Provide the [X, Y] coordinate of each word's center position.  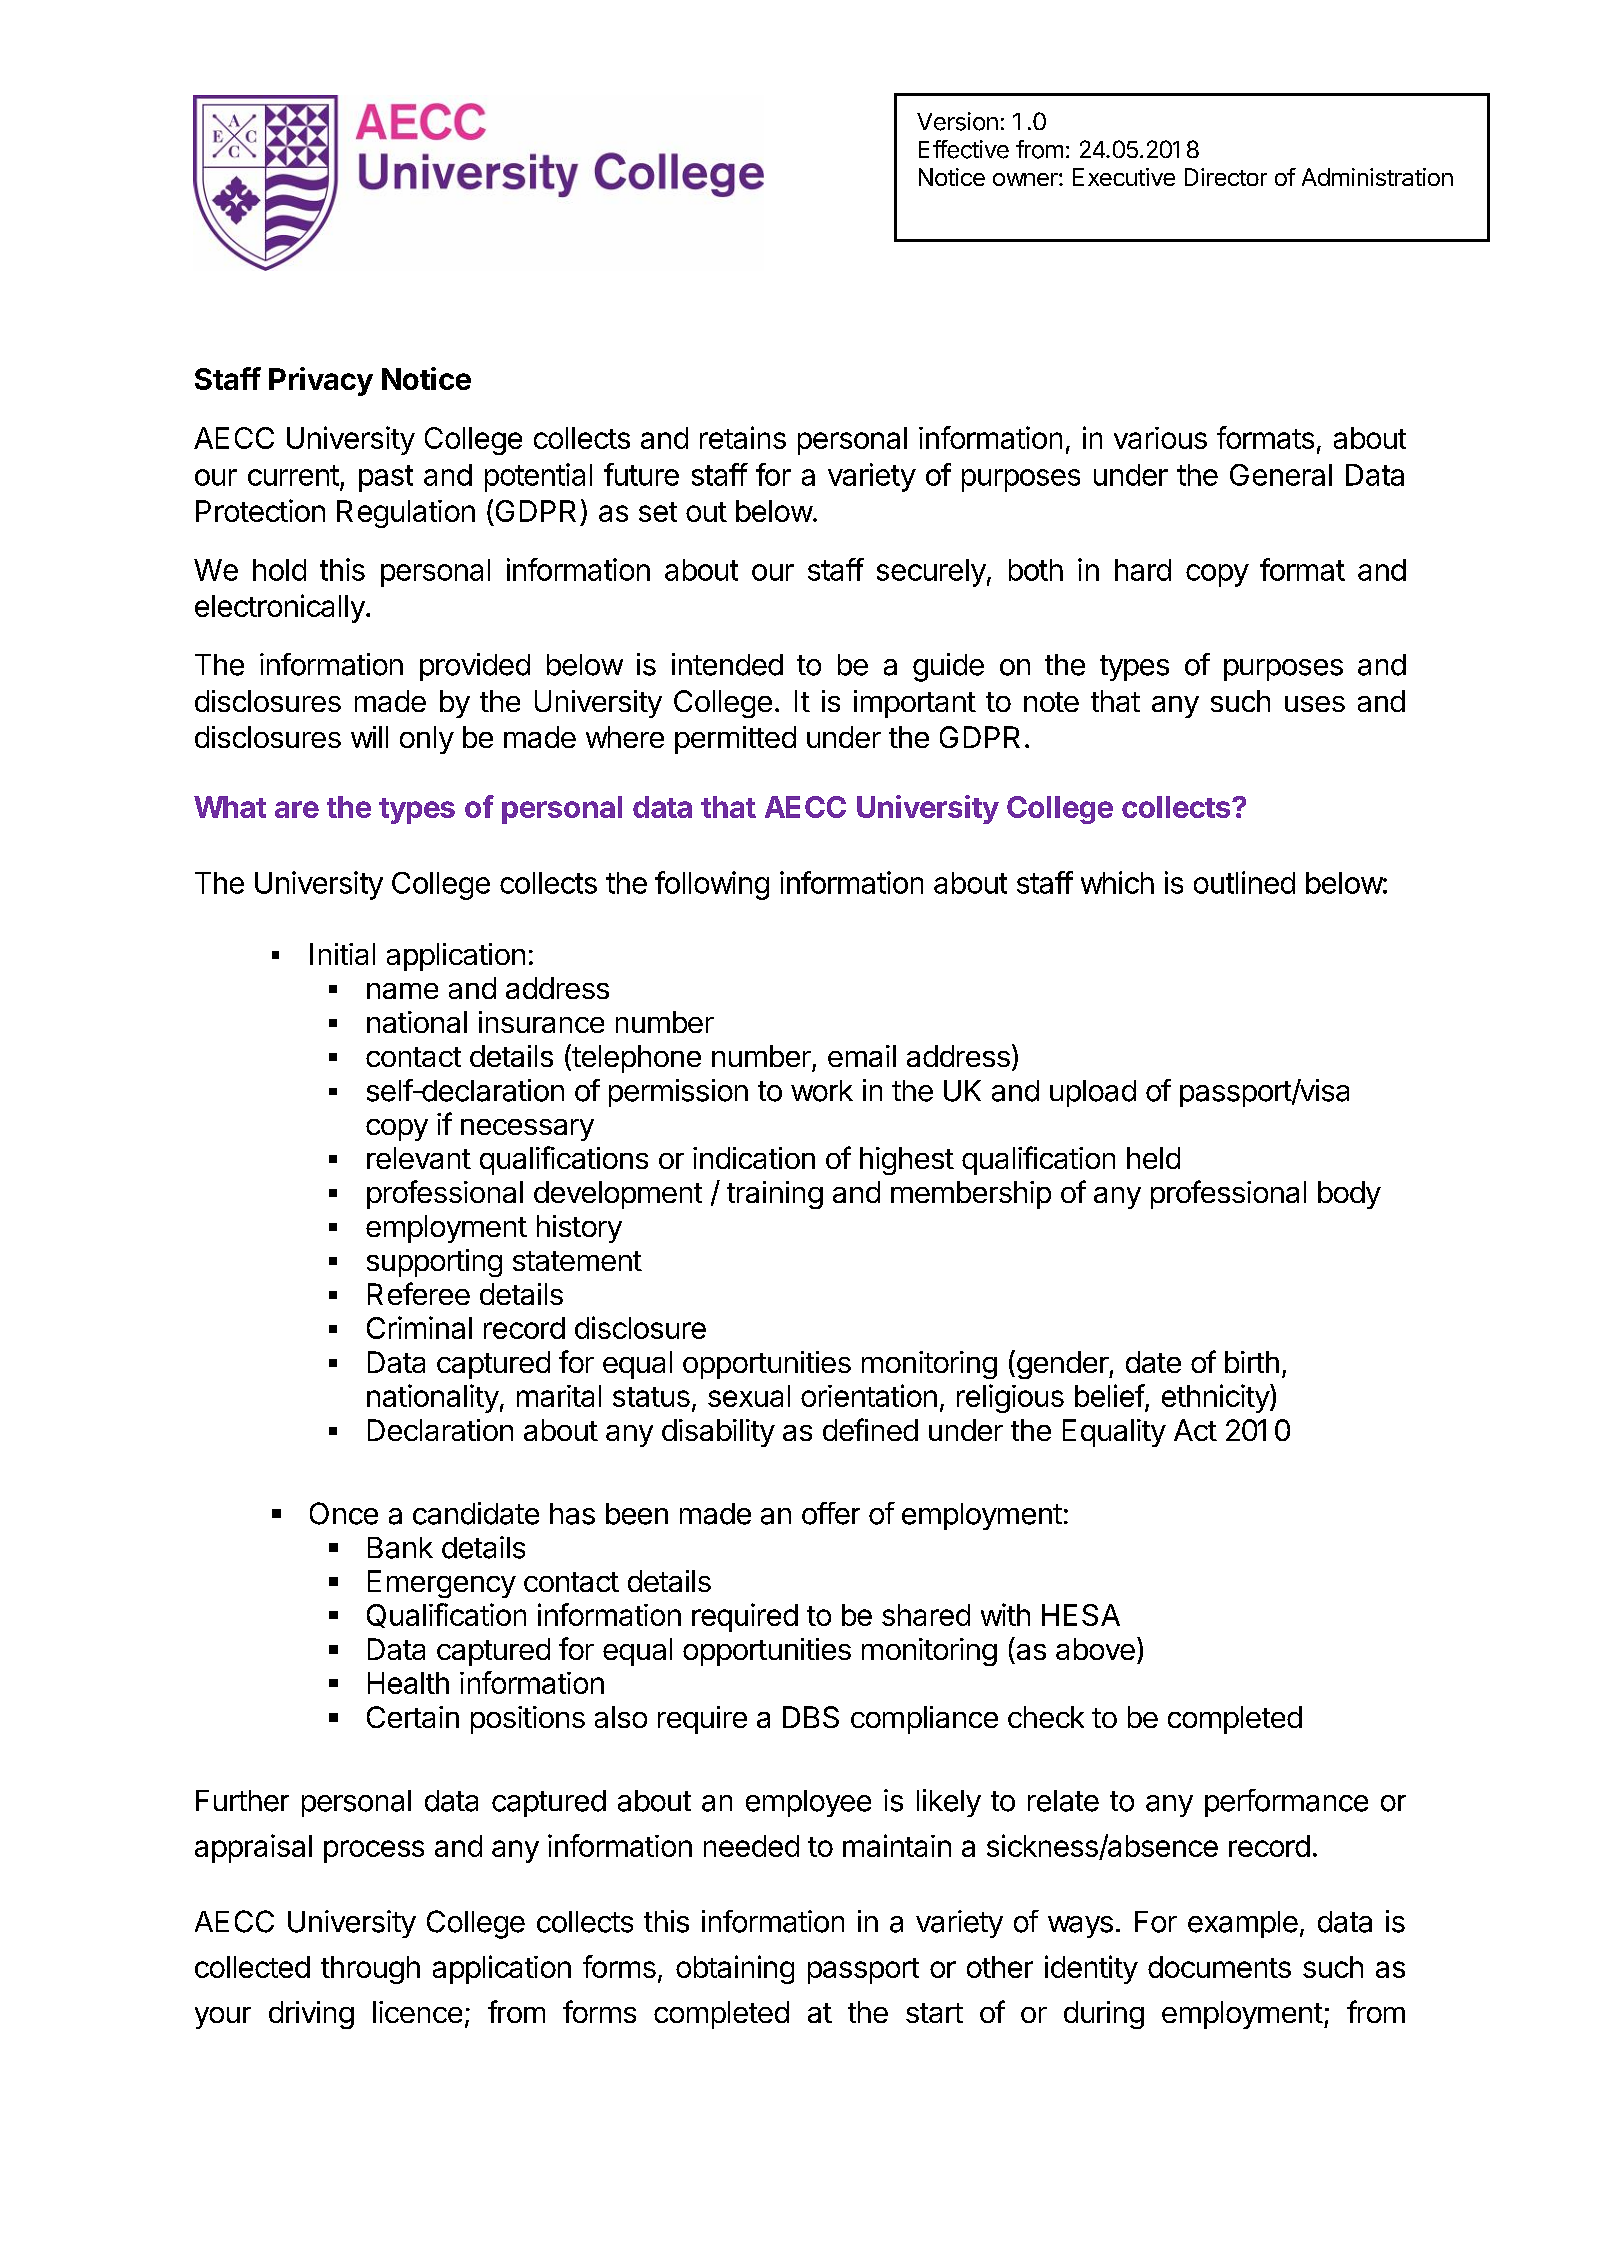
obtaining [735, 1969]
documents [1219, 1967]
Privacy [321, 381]
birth [1252, 1362]
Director [1226, 177]
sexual [749, 1396]
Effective [964, 149]
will [369, 737]
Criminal [419, 1327]
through [370, 1970]
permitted [735, 740]
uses [1315, 704]
